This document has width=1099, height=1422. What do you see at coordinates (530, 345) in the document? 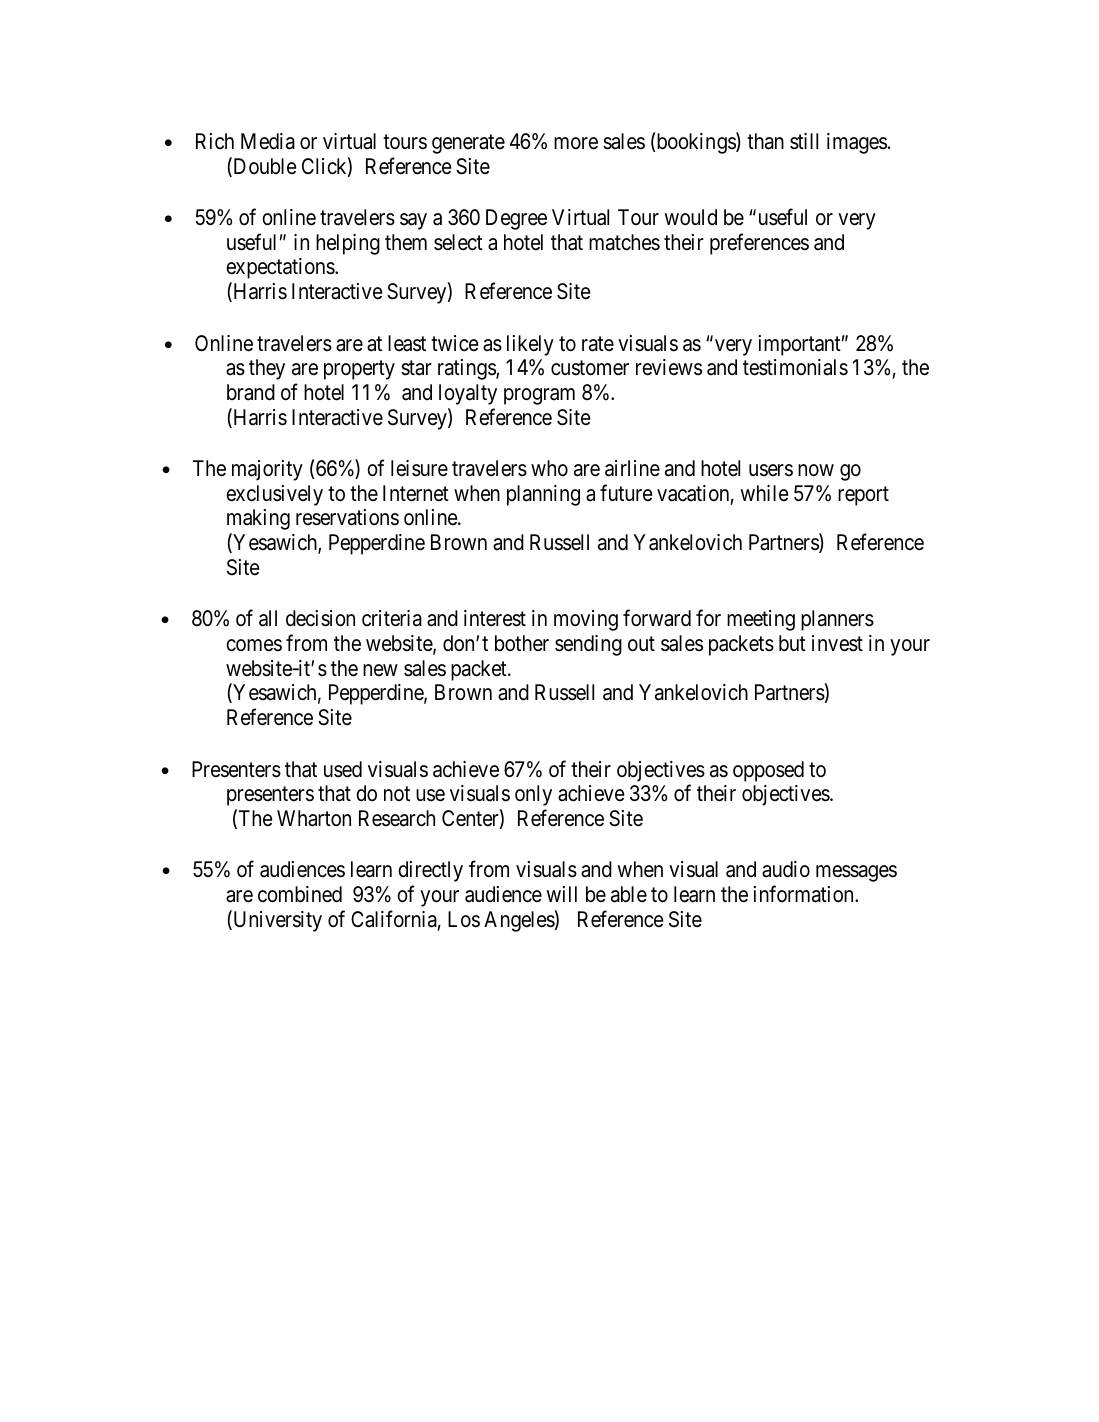
I see `likely` at bounding box center [530, 345].
